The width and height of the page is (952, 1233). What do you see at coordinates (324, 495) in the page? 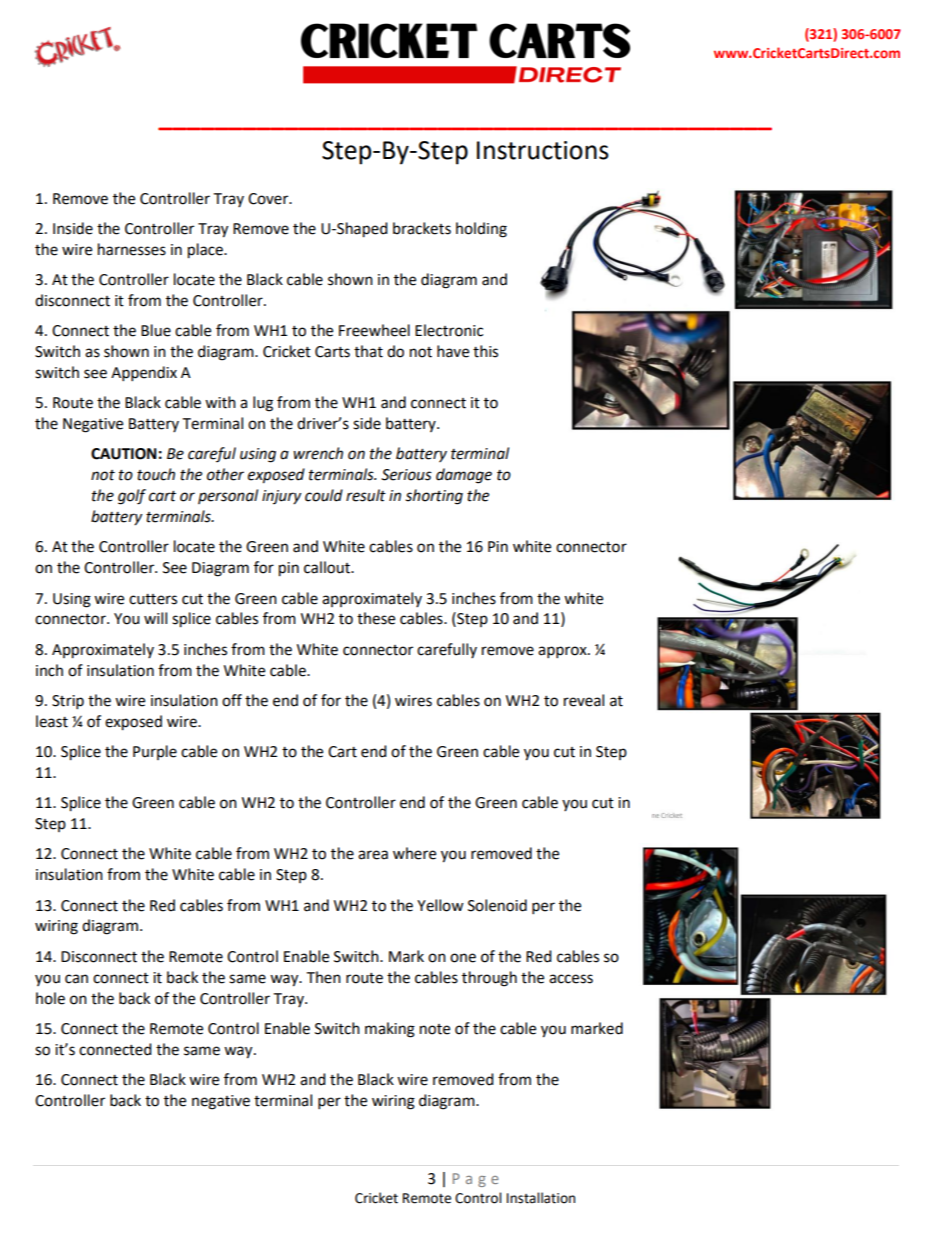
I see `could` at bounding box center [324, 495].
